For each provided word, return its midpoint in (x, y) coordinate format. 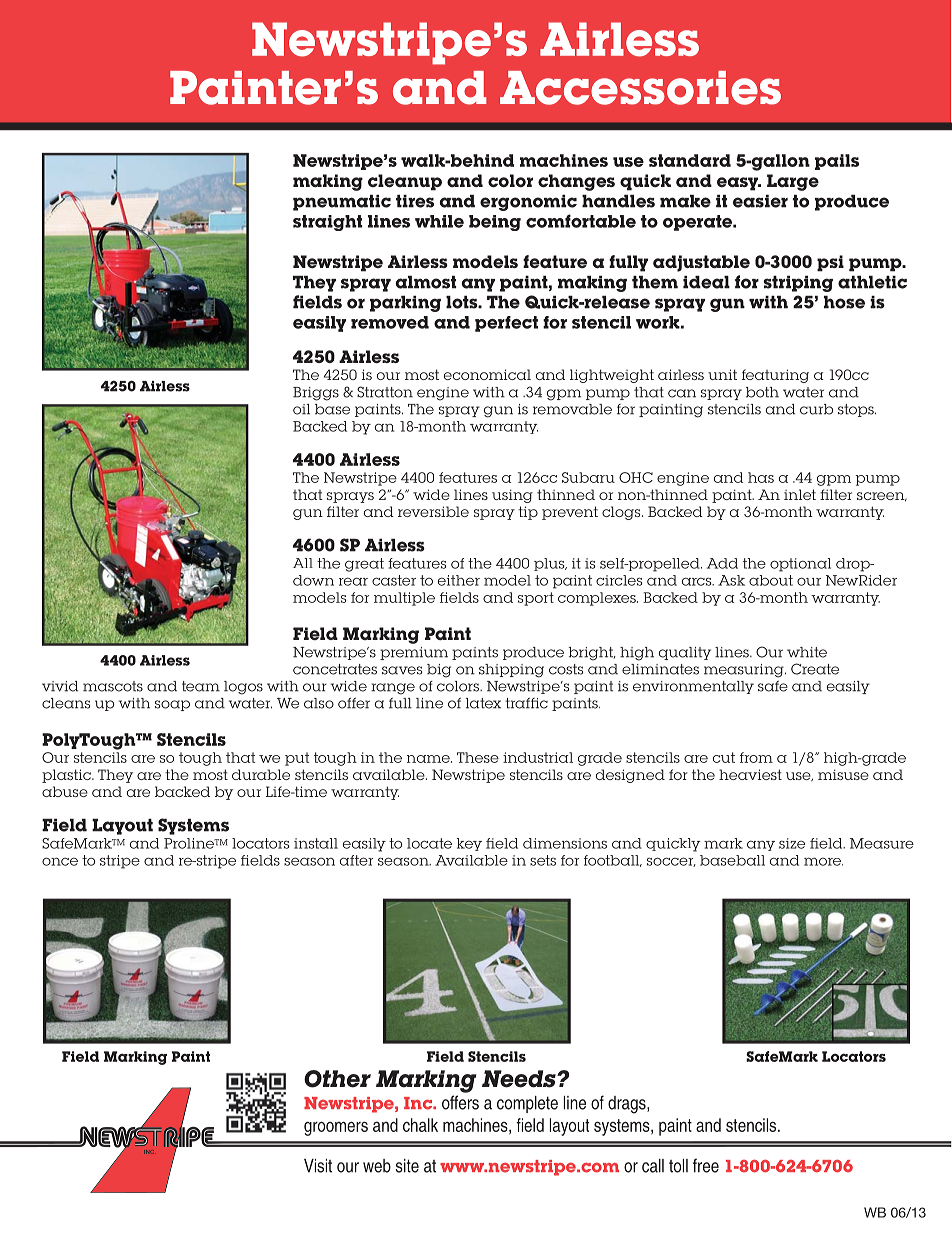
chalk (420, 1125)
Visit (318, 1166)
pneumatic (342, 203)
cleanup (405, 182)
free (706, 1165)
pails (837, 162)
